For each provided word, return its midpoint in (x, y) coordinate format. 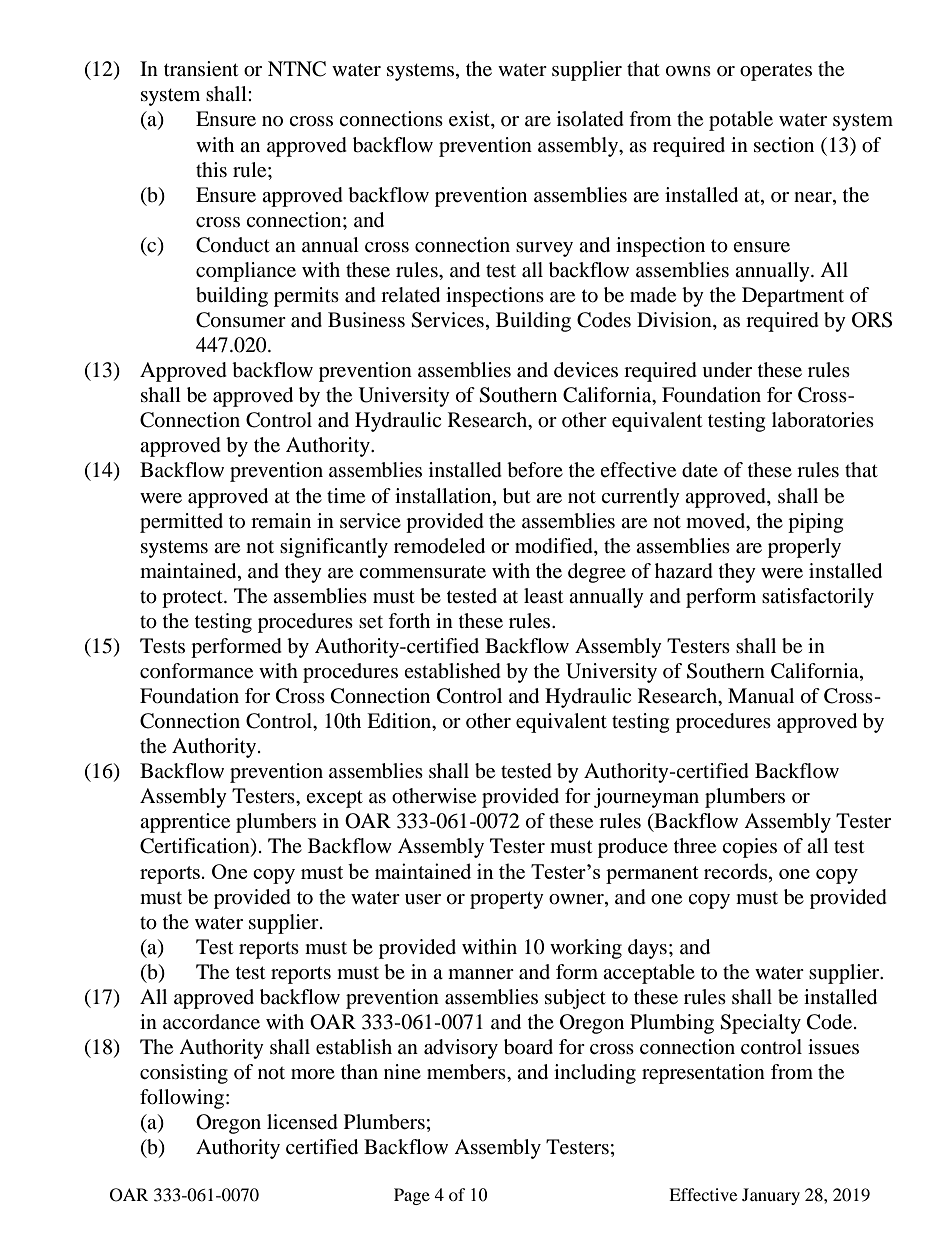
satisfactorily (818, 598)
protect (193, 599)
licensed (302, 1122)
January (771, 1196)
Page (412, 1196)
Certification (196, 847)
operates (776, 72)
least (543, 596)
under (727, 370)
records (737, 871)
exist (470, 120)
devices (586, 370)
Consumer (241, 320)
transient (201, 69)
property (507, 900)
